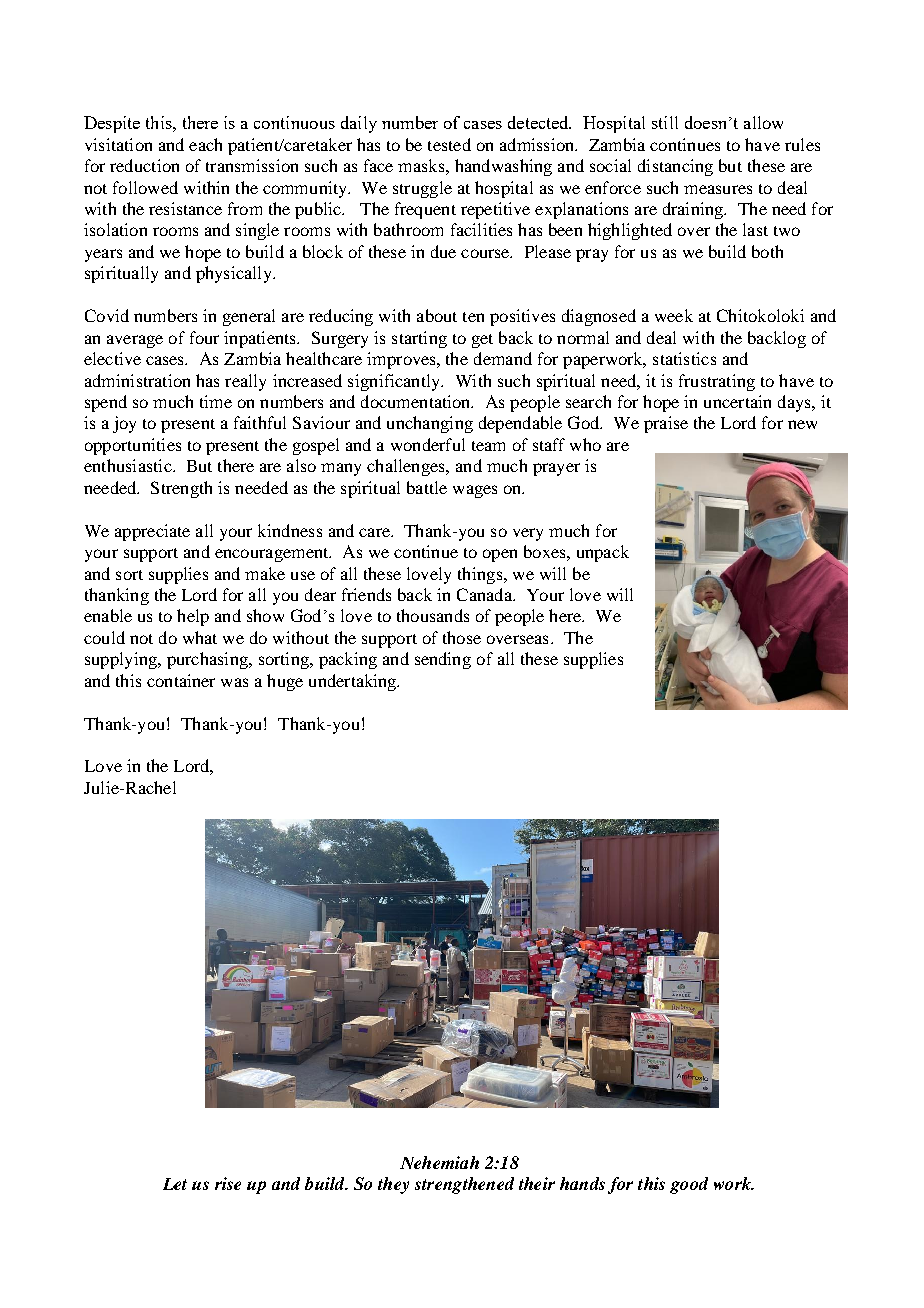 The width and height of the screenshot is (924, 1308). What do you see at coordinates (205, 144) in the screenshot?
I see `each` at bounding box center [205, 144].
